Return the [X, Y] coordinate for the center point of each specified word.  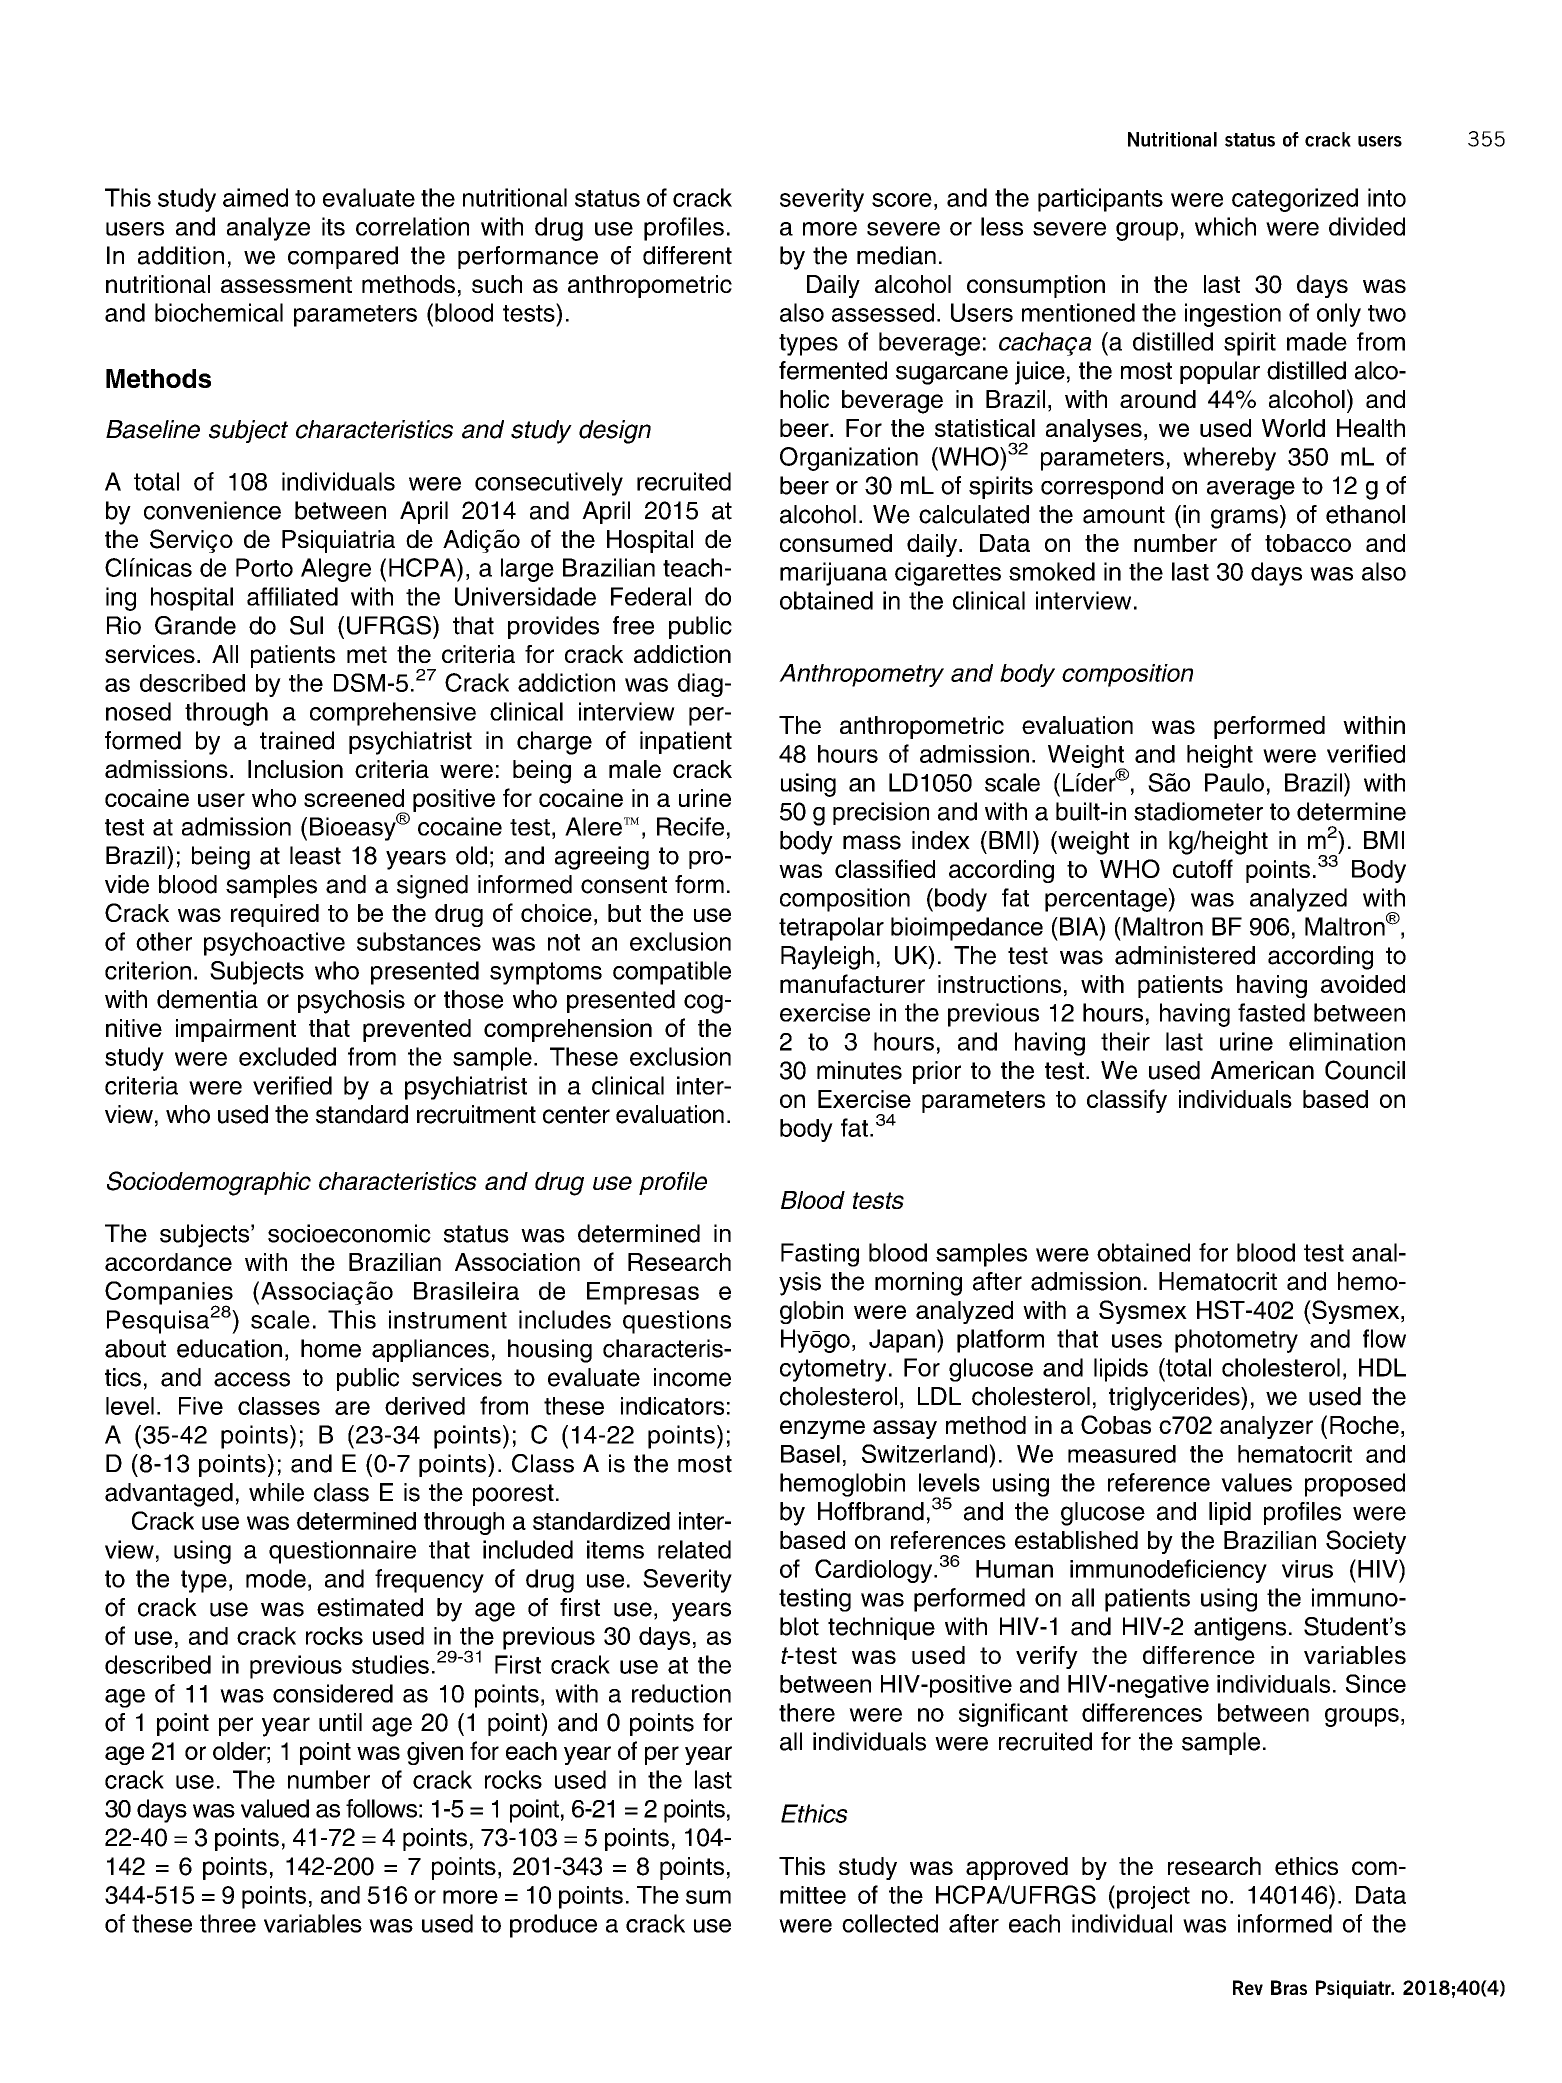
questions [677, 1322]
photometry [1236, 1341]
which [1225, 226]
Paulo [1234, 782]
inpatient [686, 742]
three [228, 1923]
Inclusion [295, 769]
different [687, 255]
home [331, 1348]
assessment [286, 284]
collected [890, 1923]
